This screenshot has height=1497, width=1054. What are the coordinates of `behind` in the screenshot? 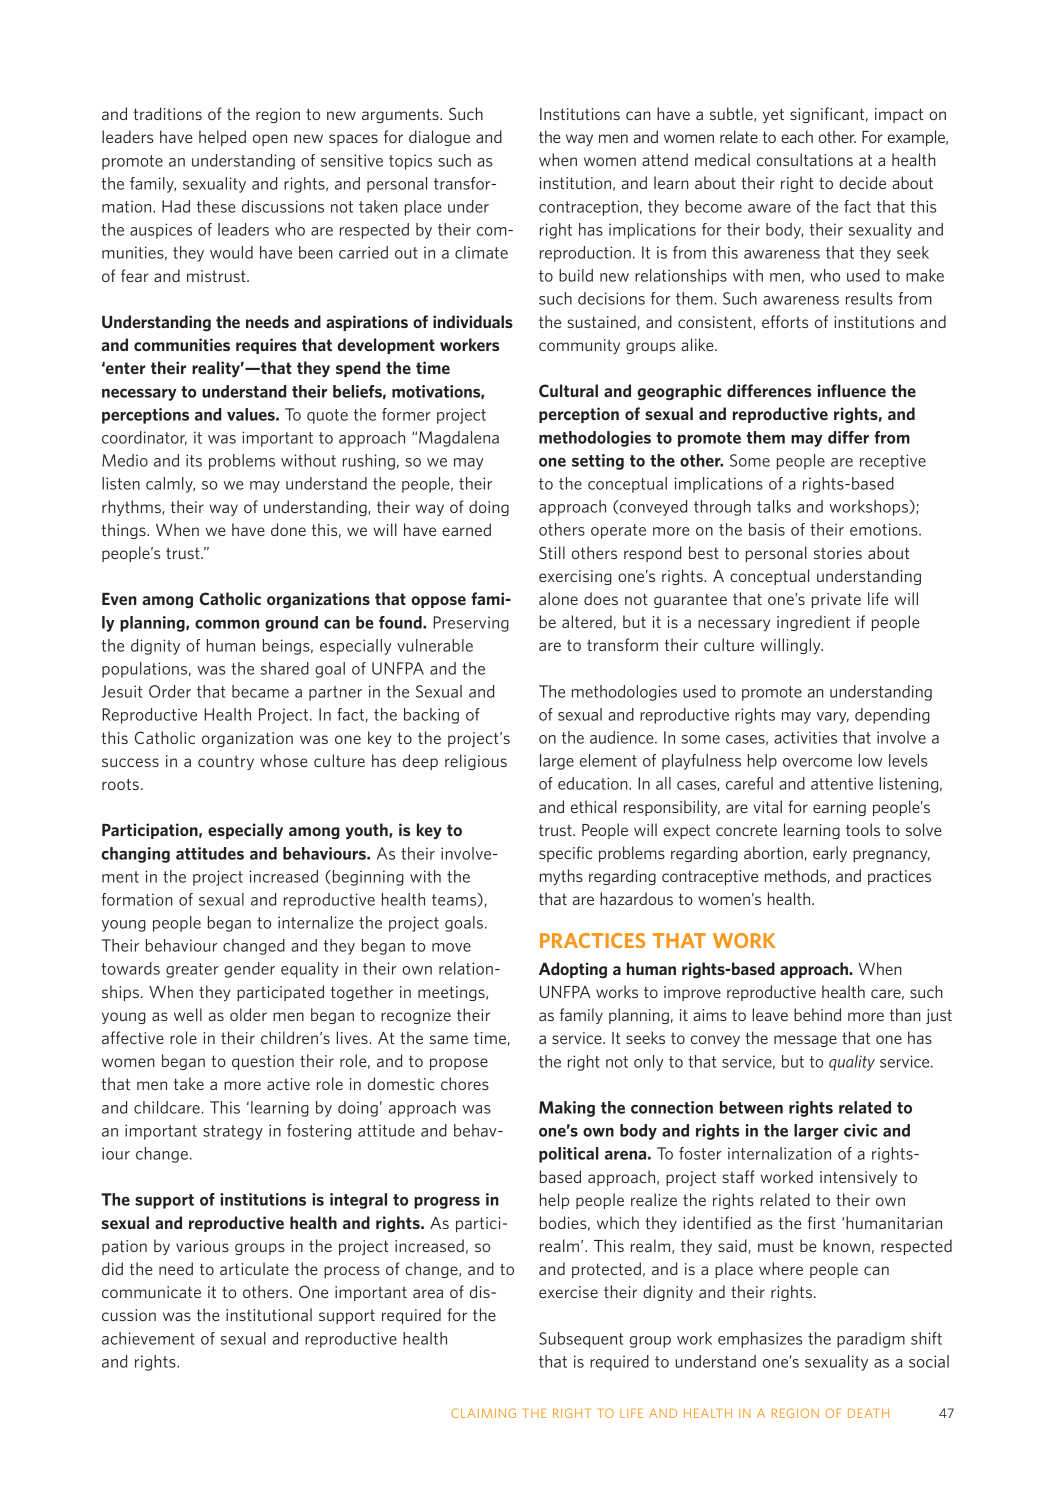 It's located at (817, 1014).
